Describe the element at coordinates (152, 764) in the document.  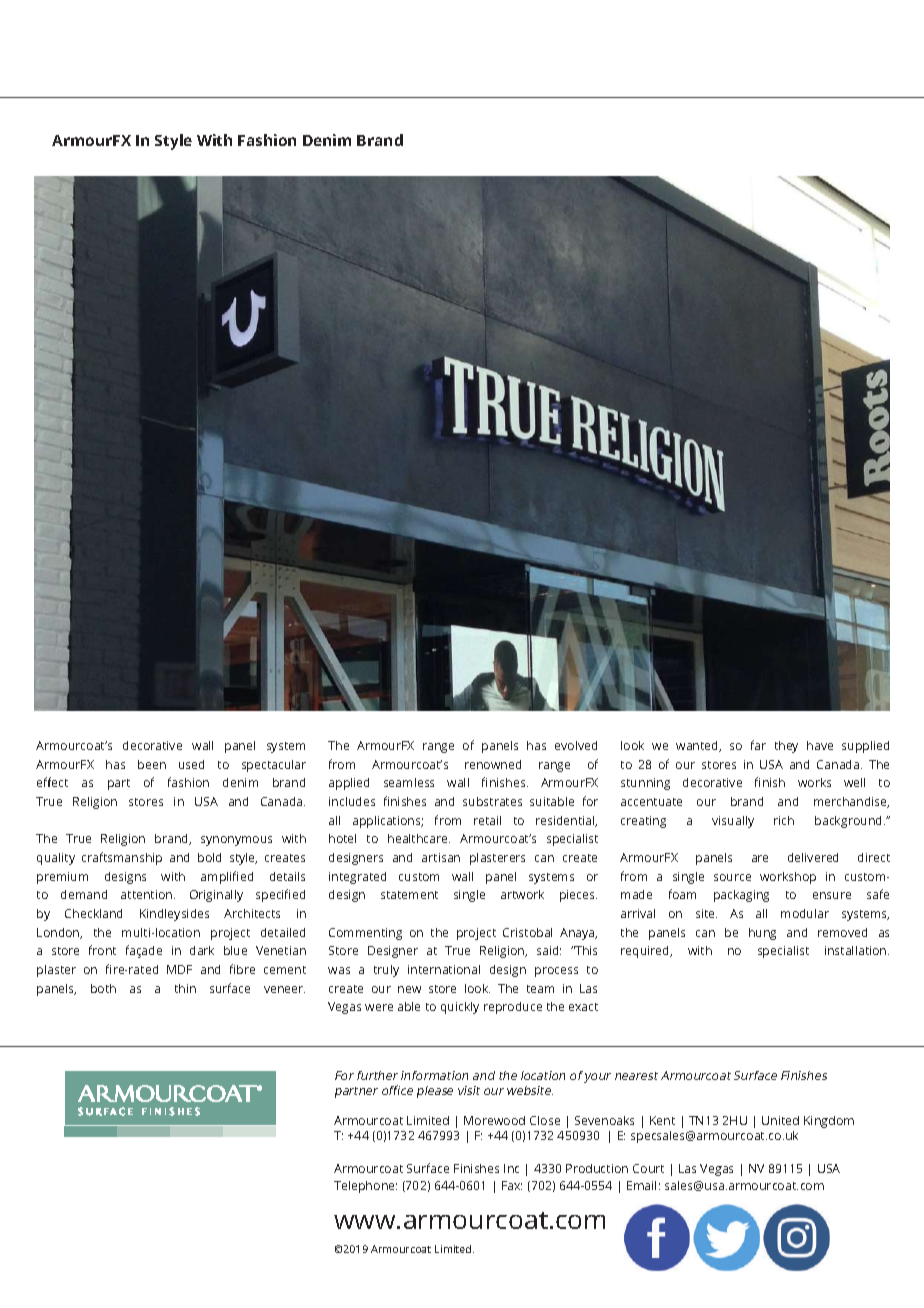
I see `been` at that location.
